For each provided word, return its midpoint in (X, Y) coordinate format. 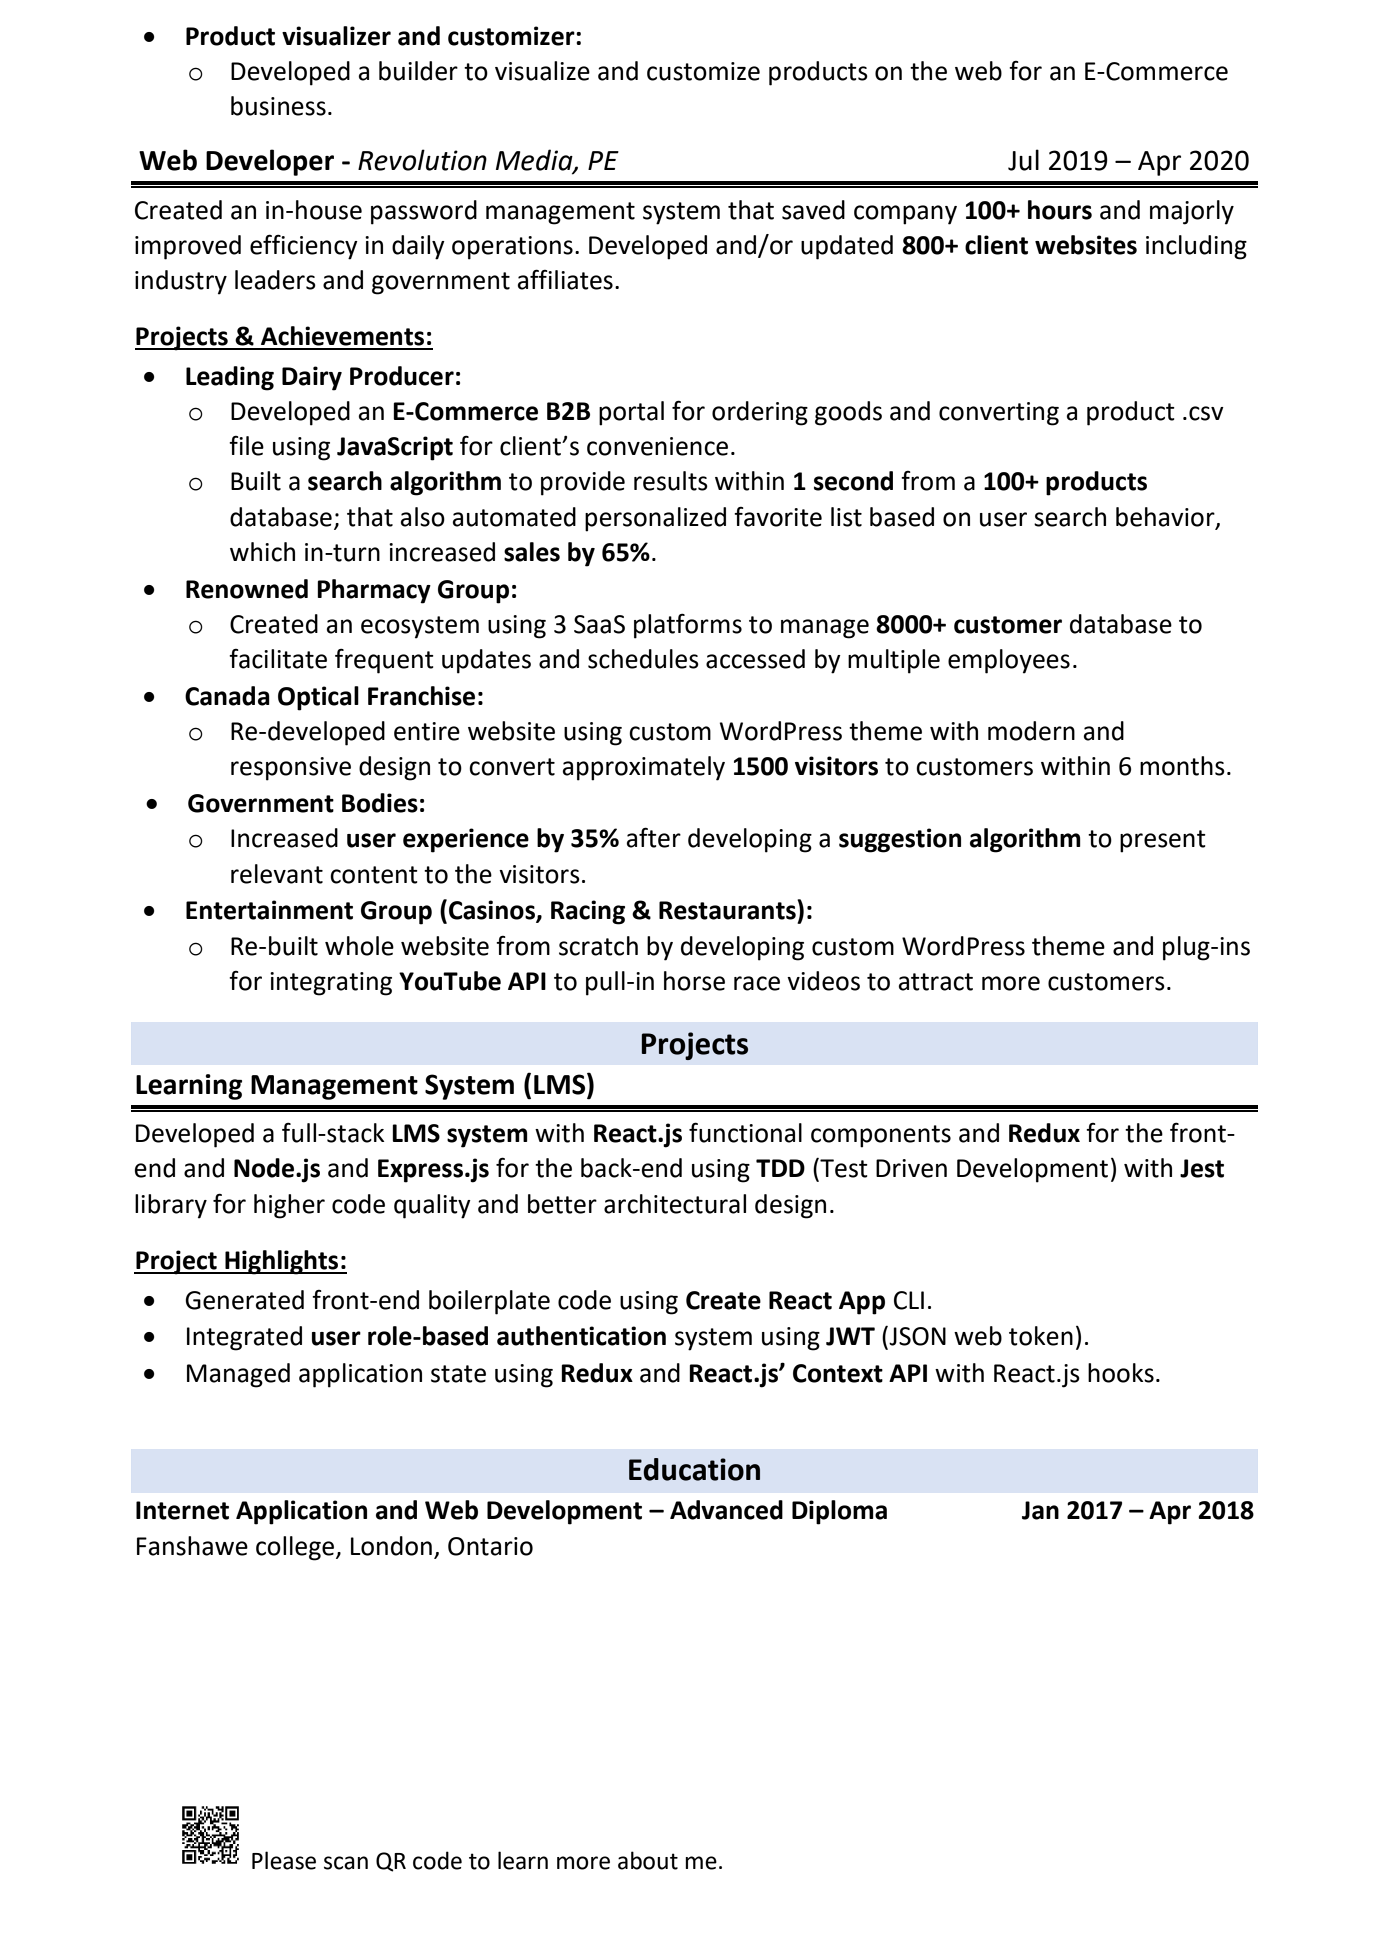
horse (694, 981)
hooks (1121, 1373)
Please (284, 1860)
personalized (655, 519)
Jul (1023, 160)
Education (694, 1469)
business (278, 106)
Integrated (244, 1338)
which (262, 552)
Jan (1040, 1510)
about (648, 1860)
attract (936, 982)
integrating (331, 984)
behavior (1166, 517)
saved (813, 210)
